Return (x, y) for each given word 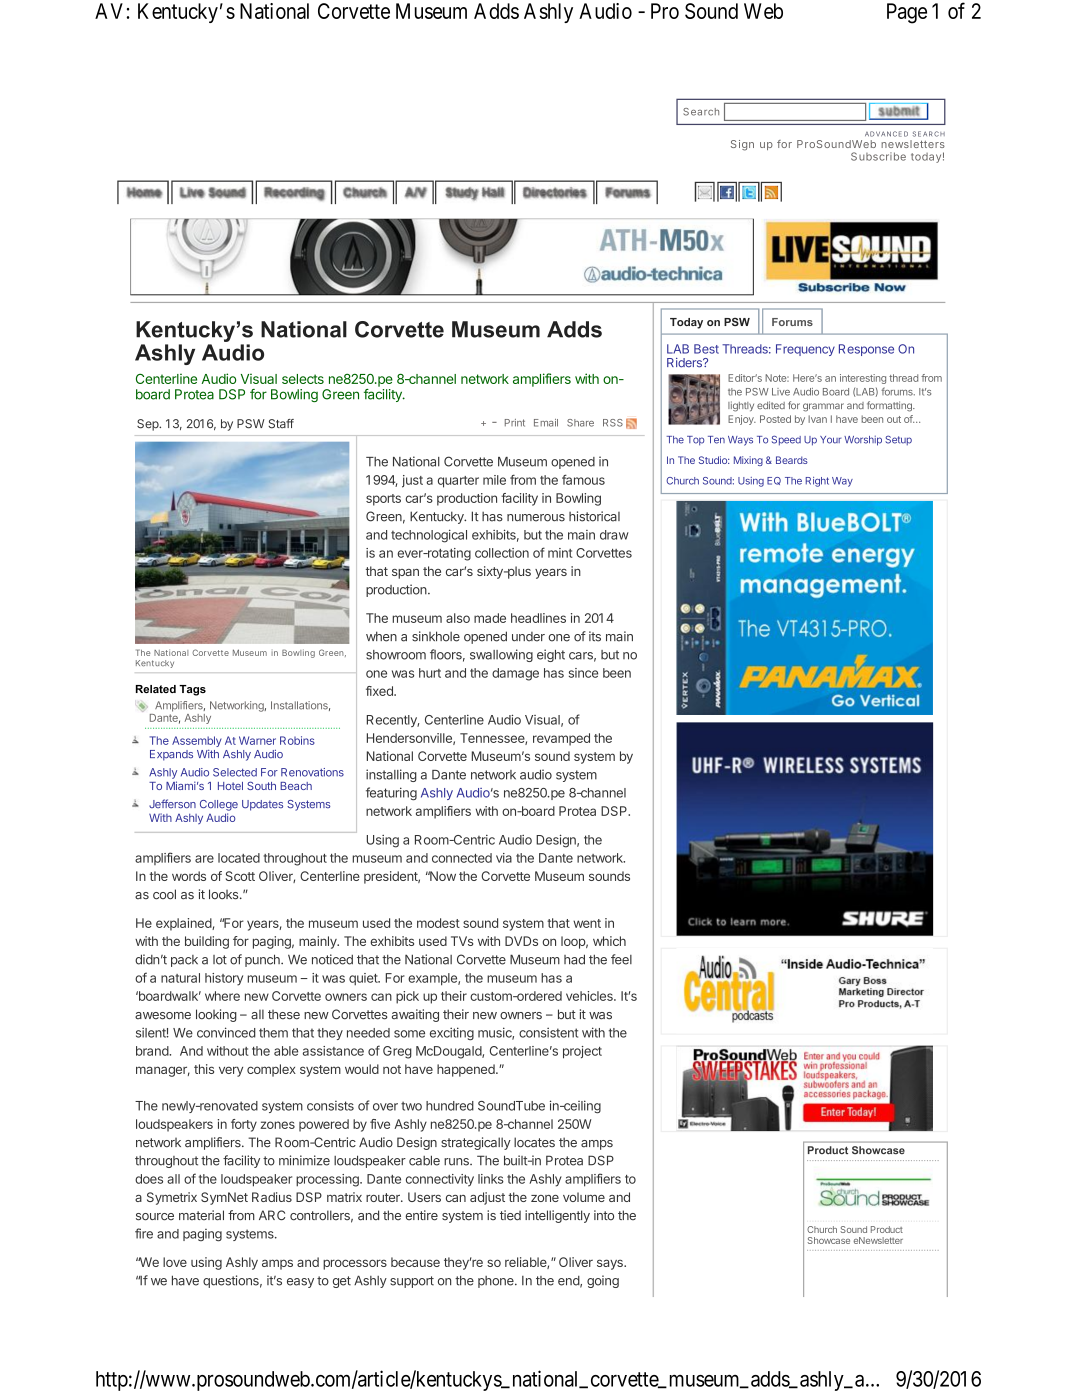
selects (303, 379)
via (504, 858)
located (239, 858)
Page (907, 13)
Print (515, 423)
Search (701, 112)
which (609, 941)
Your (830, 440)
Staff (281, 424)
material (201, 1215)
